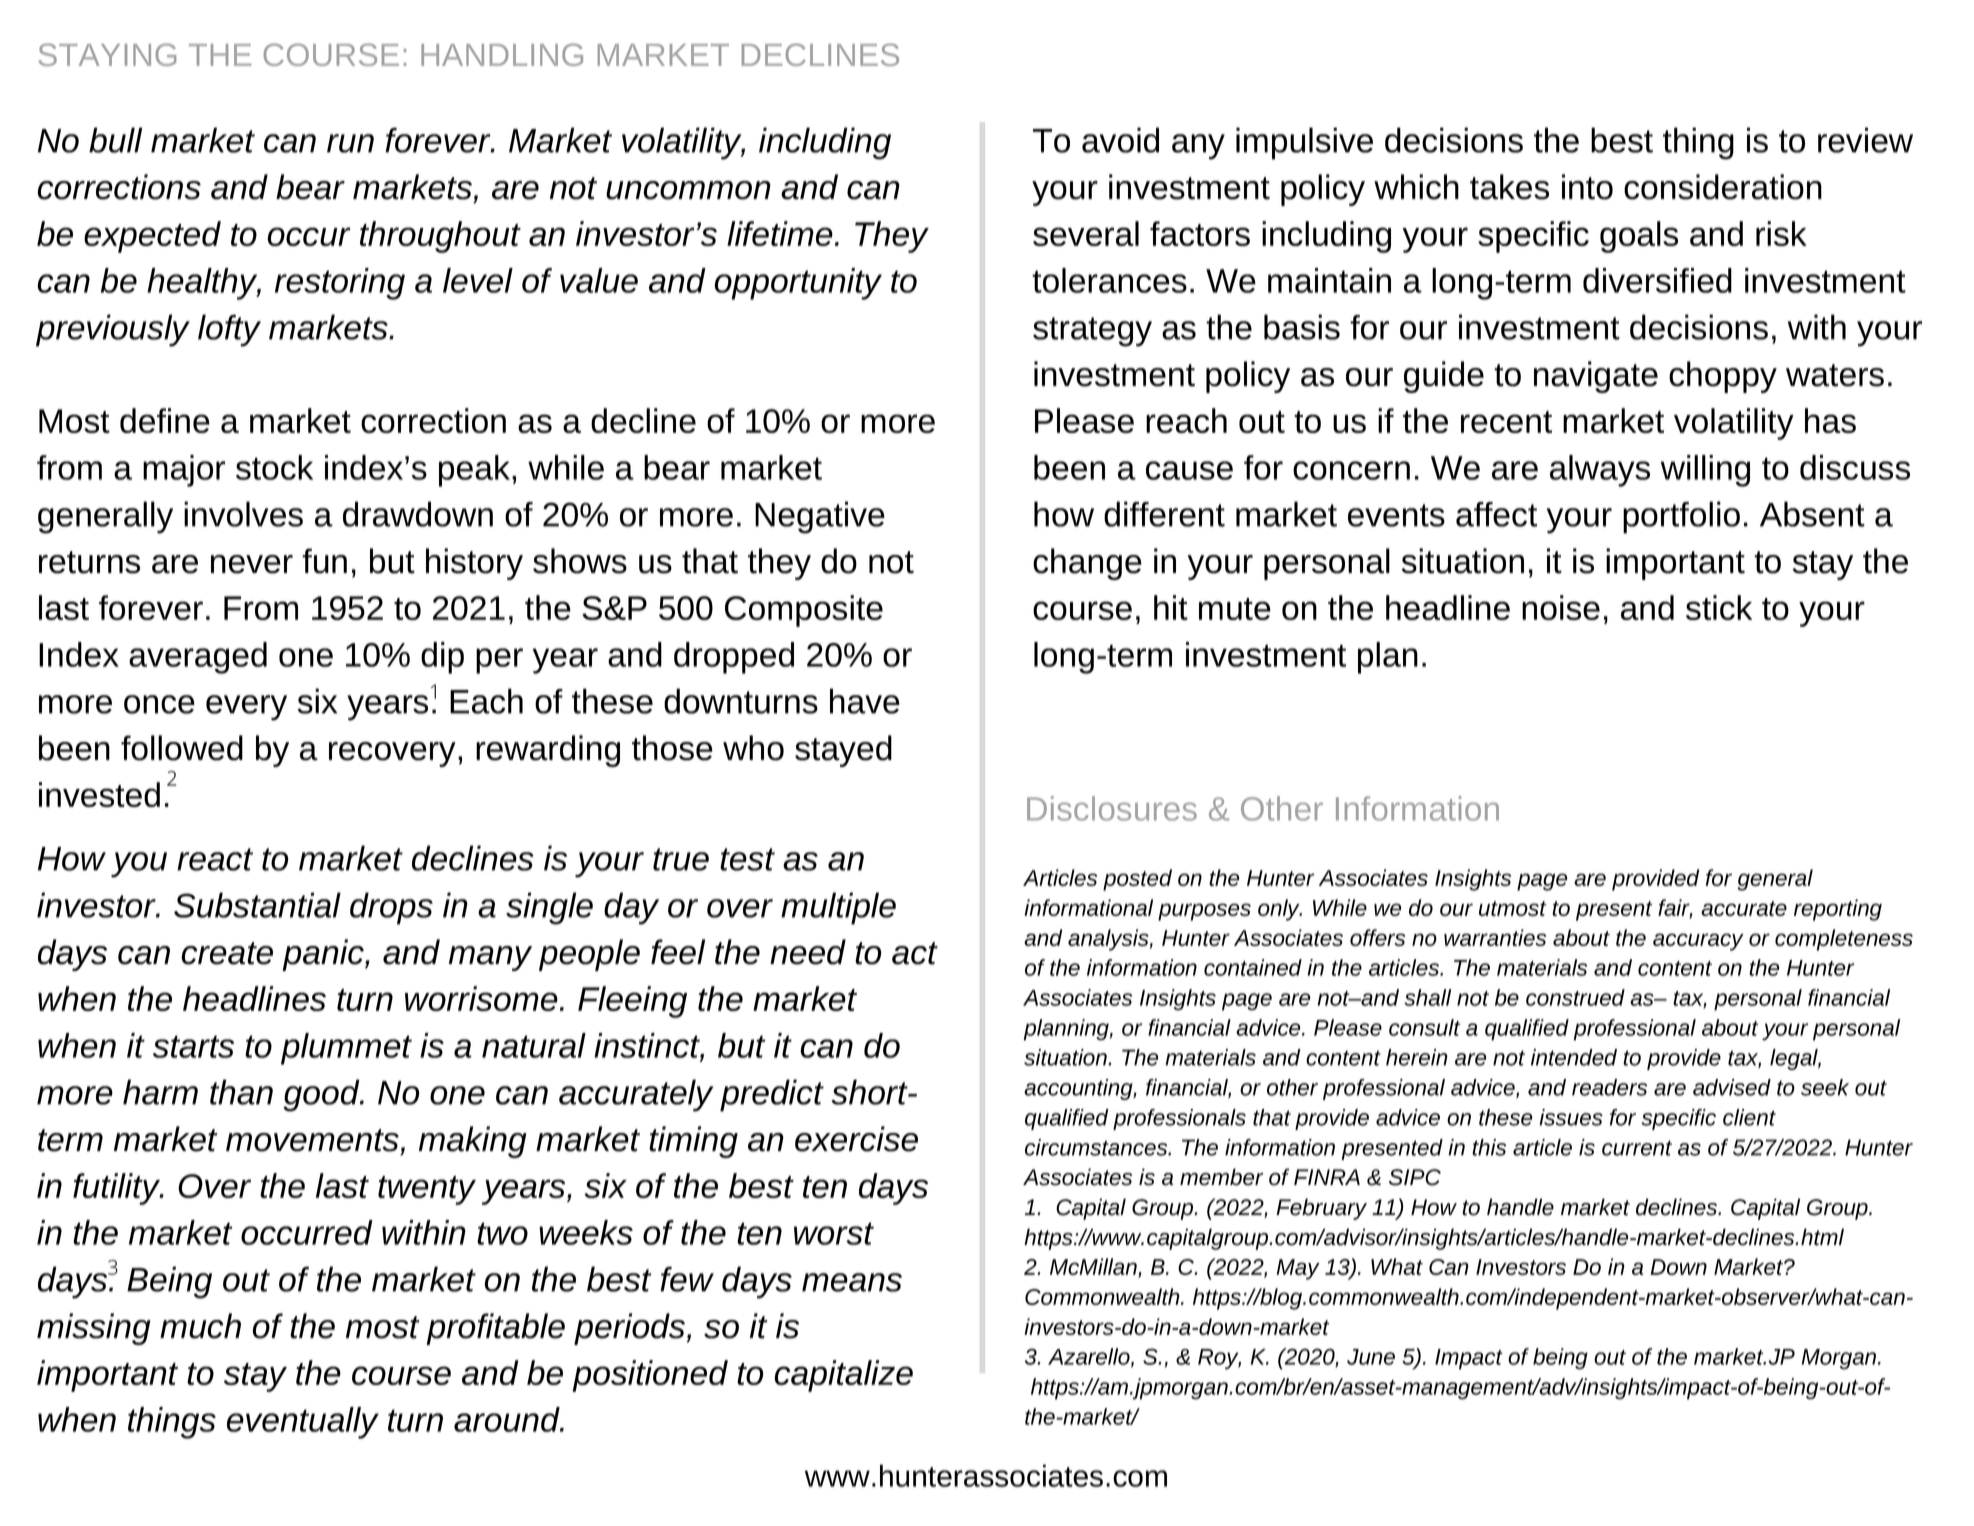 The image size is (1974, 1526). What do you see at coordinates (246, 708) in the screenshot?
I see `every` at bounding box center [246, 708].
